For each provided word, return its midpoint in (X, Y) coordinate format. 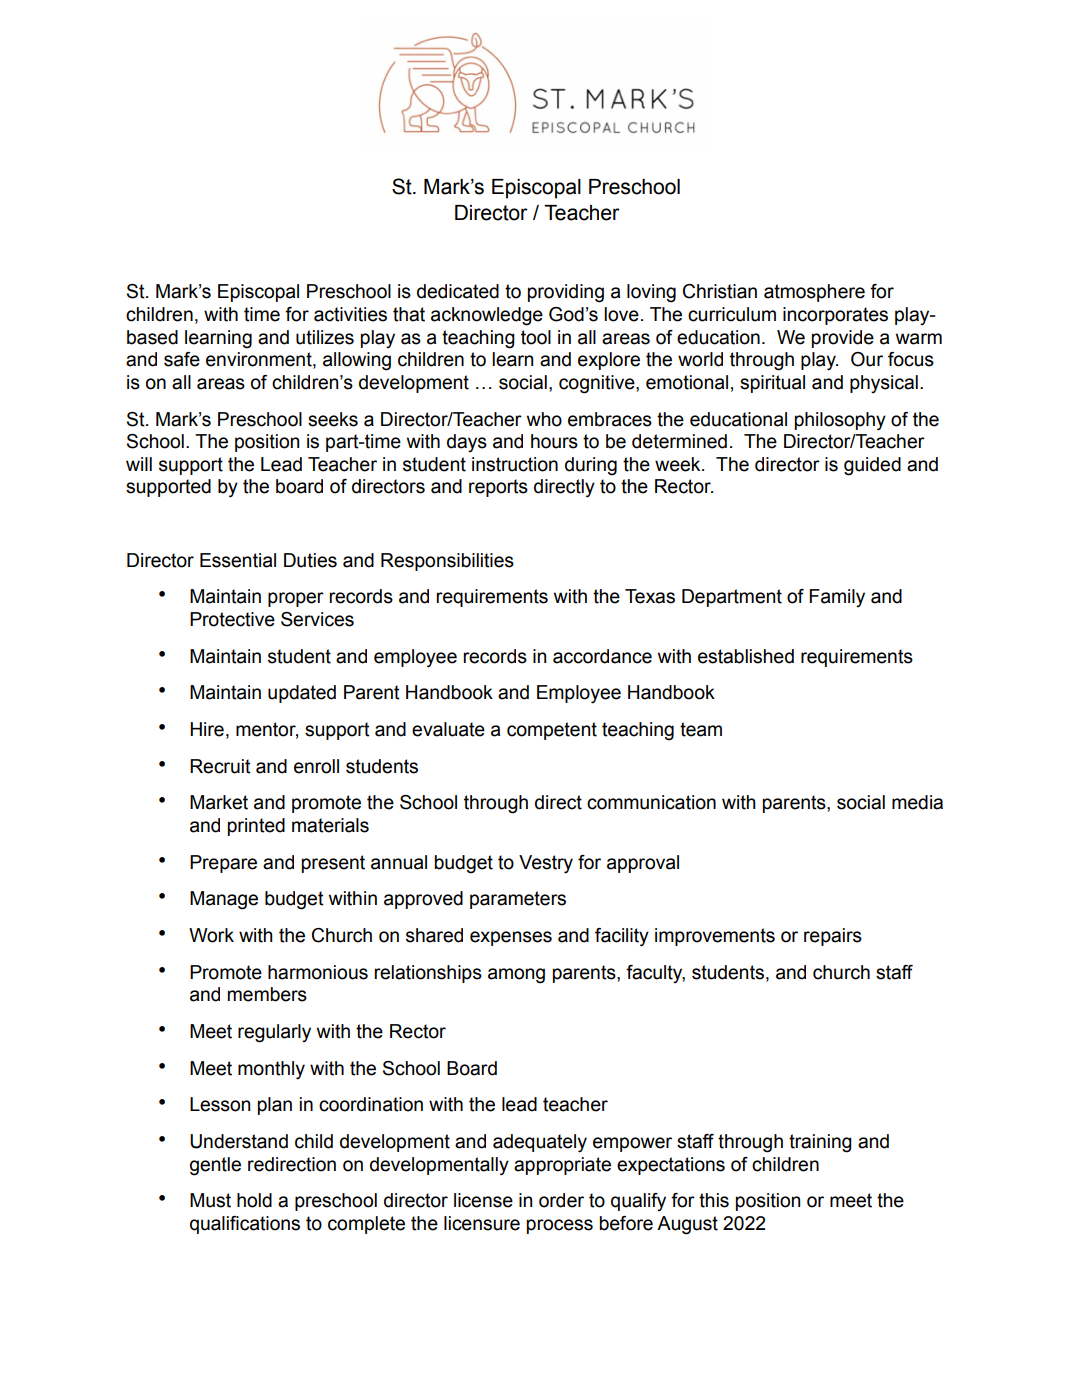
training (820, 1143)
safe (182, 359)
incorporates (835, 316)
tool (536, 337)
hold (254, 1200)
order (561, 1200)
